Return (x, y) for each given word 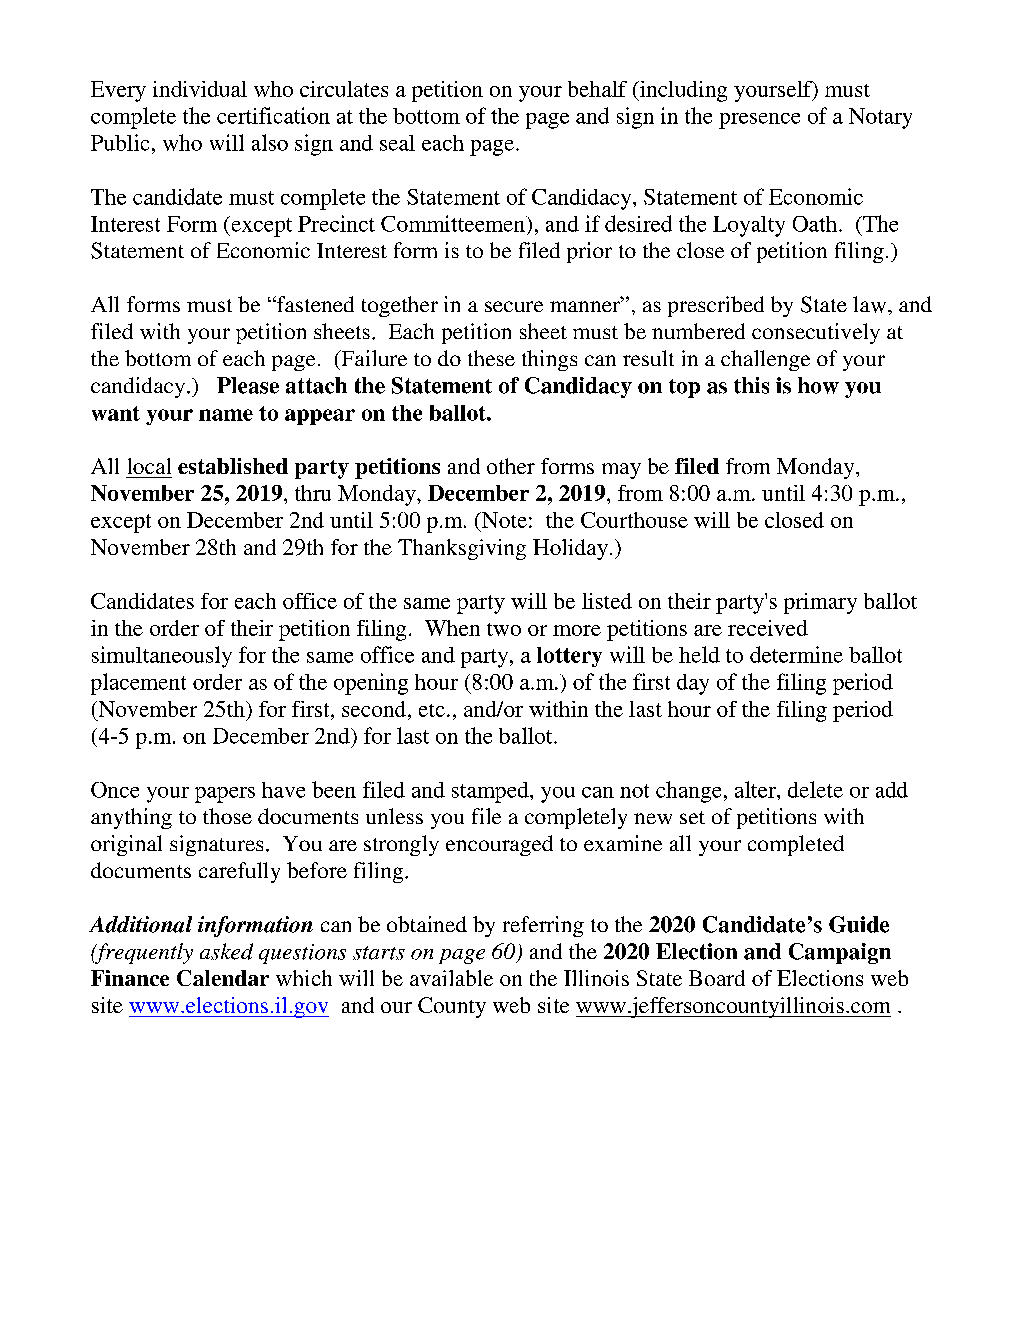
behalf (597, 89)
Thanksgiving (462, 549)
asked (226, 951)
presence (759, 121)
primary (820, 603)
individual (200, 89)
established (233, 466)
